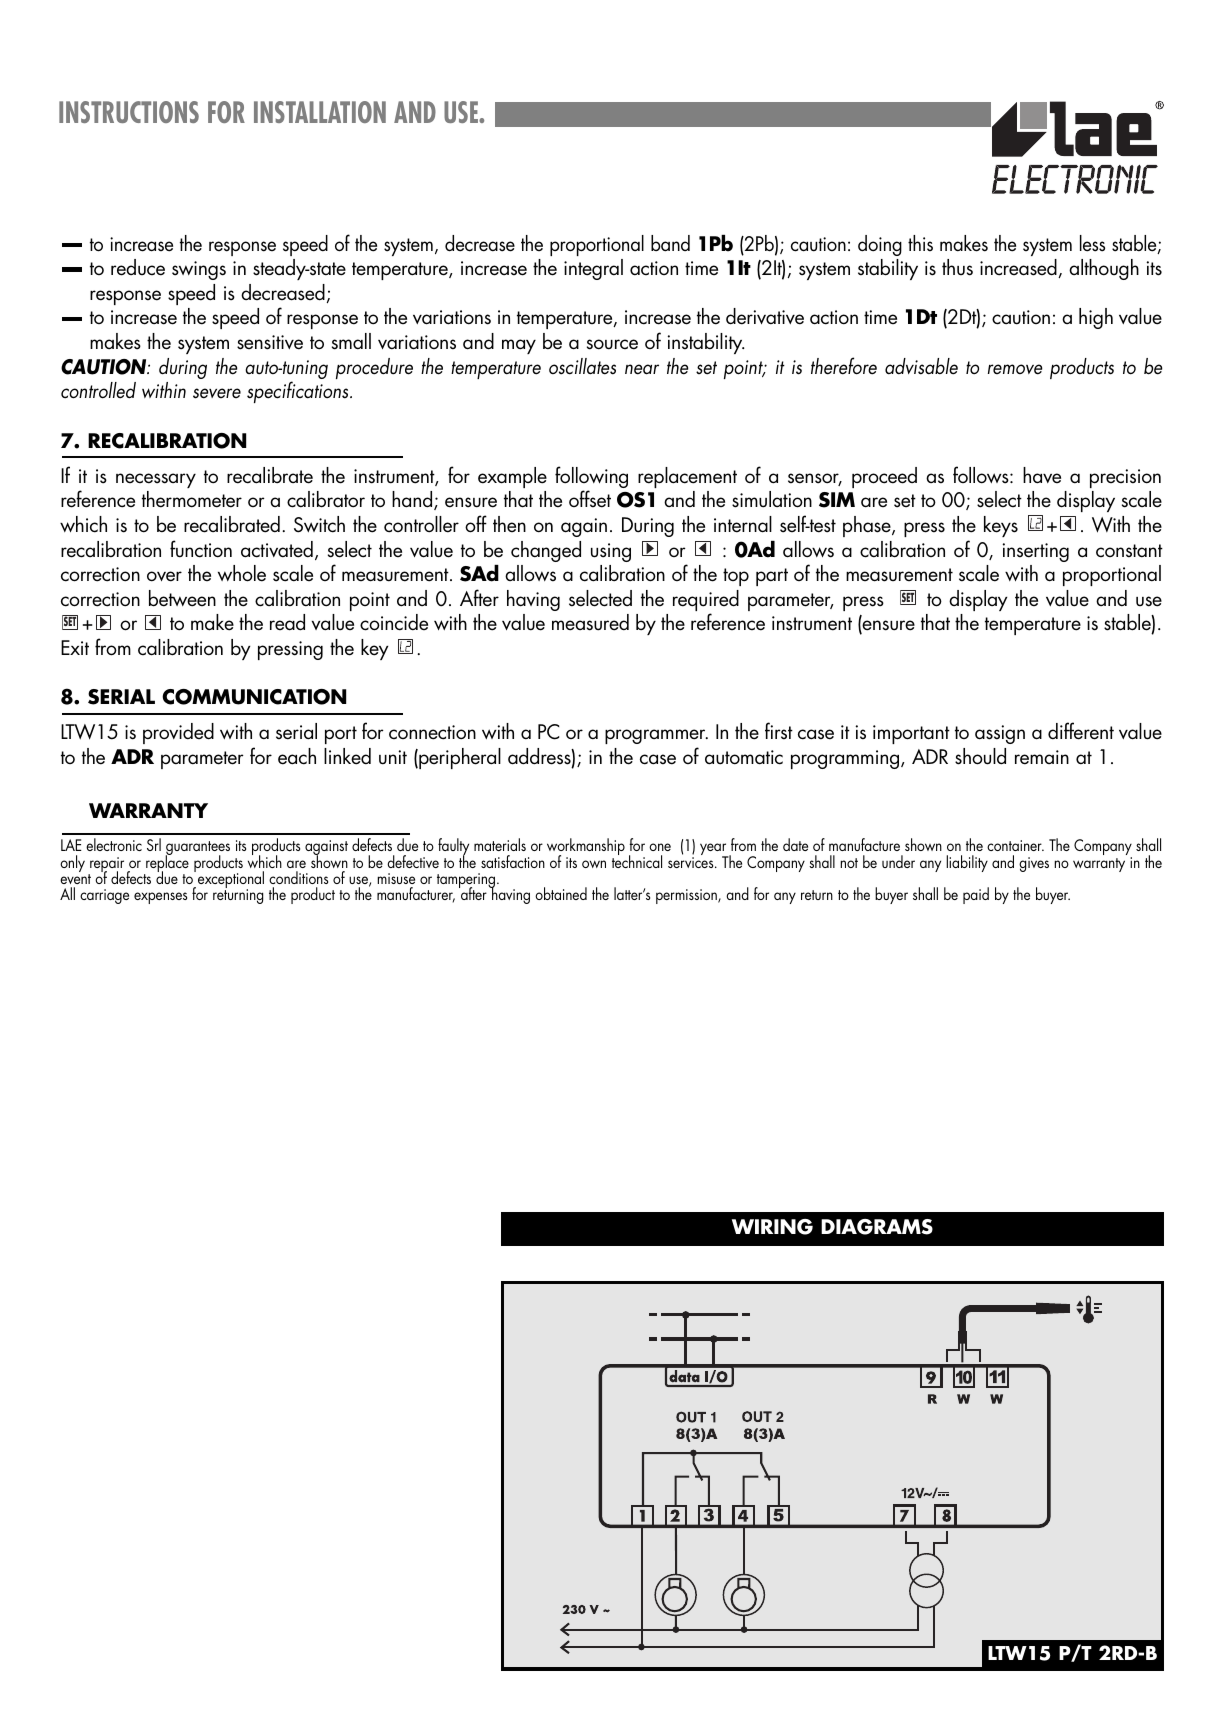 This image has height=1729, width=1222. Describe the element at coordinates (920, 243) in the image. I see `this` at that location.
